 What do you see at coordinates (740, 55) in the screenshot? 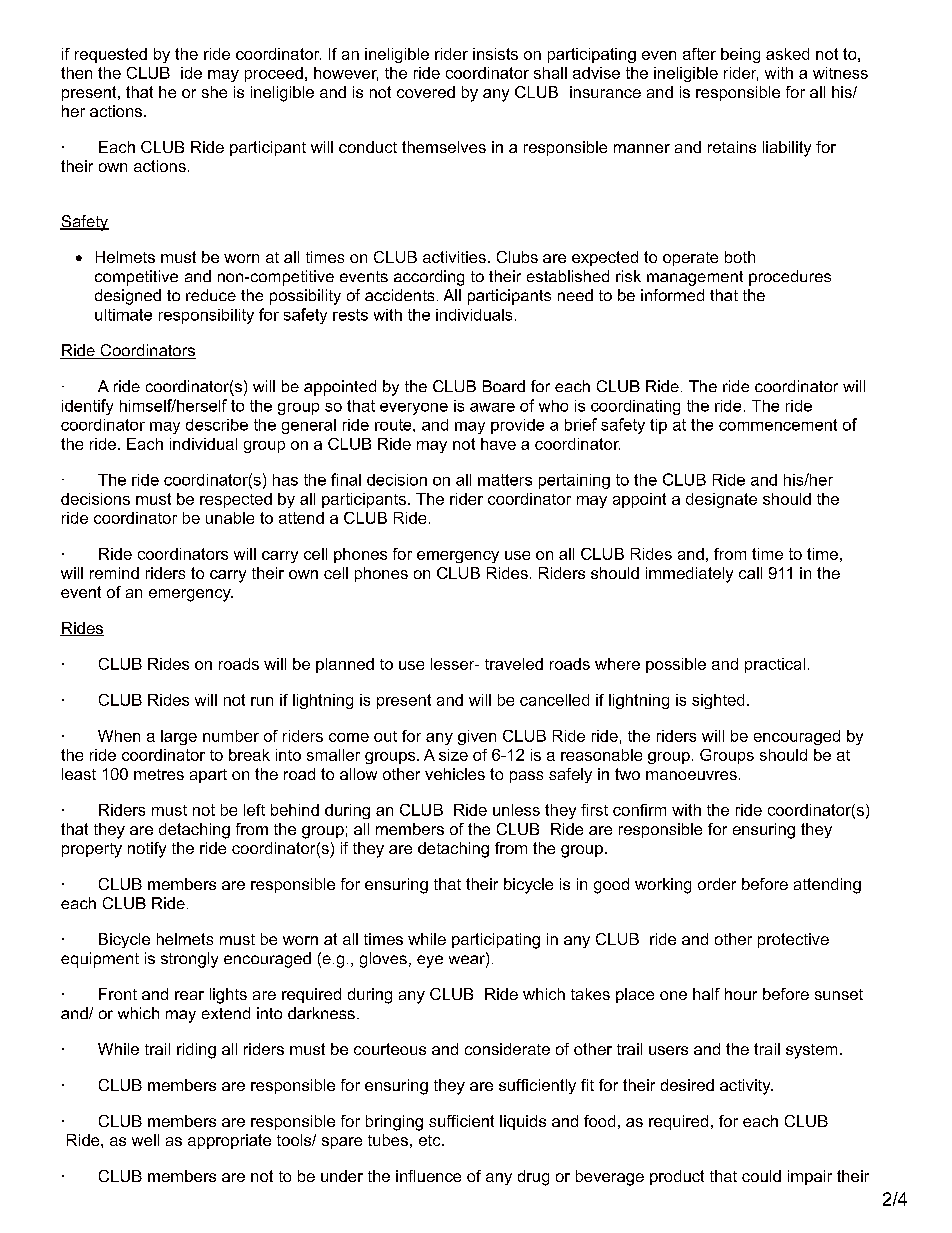
I see `being` at bounding box center [740, 55].
